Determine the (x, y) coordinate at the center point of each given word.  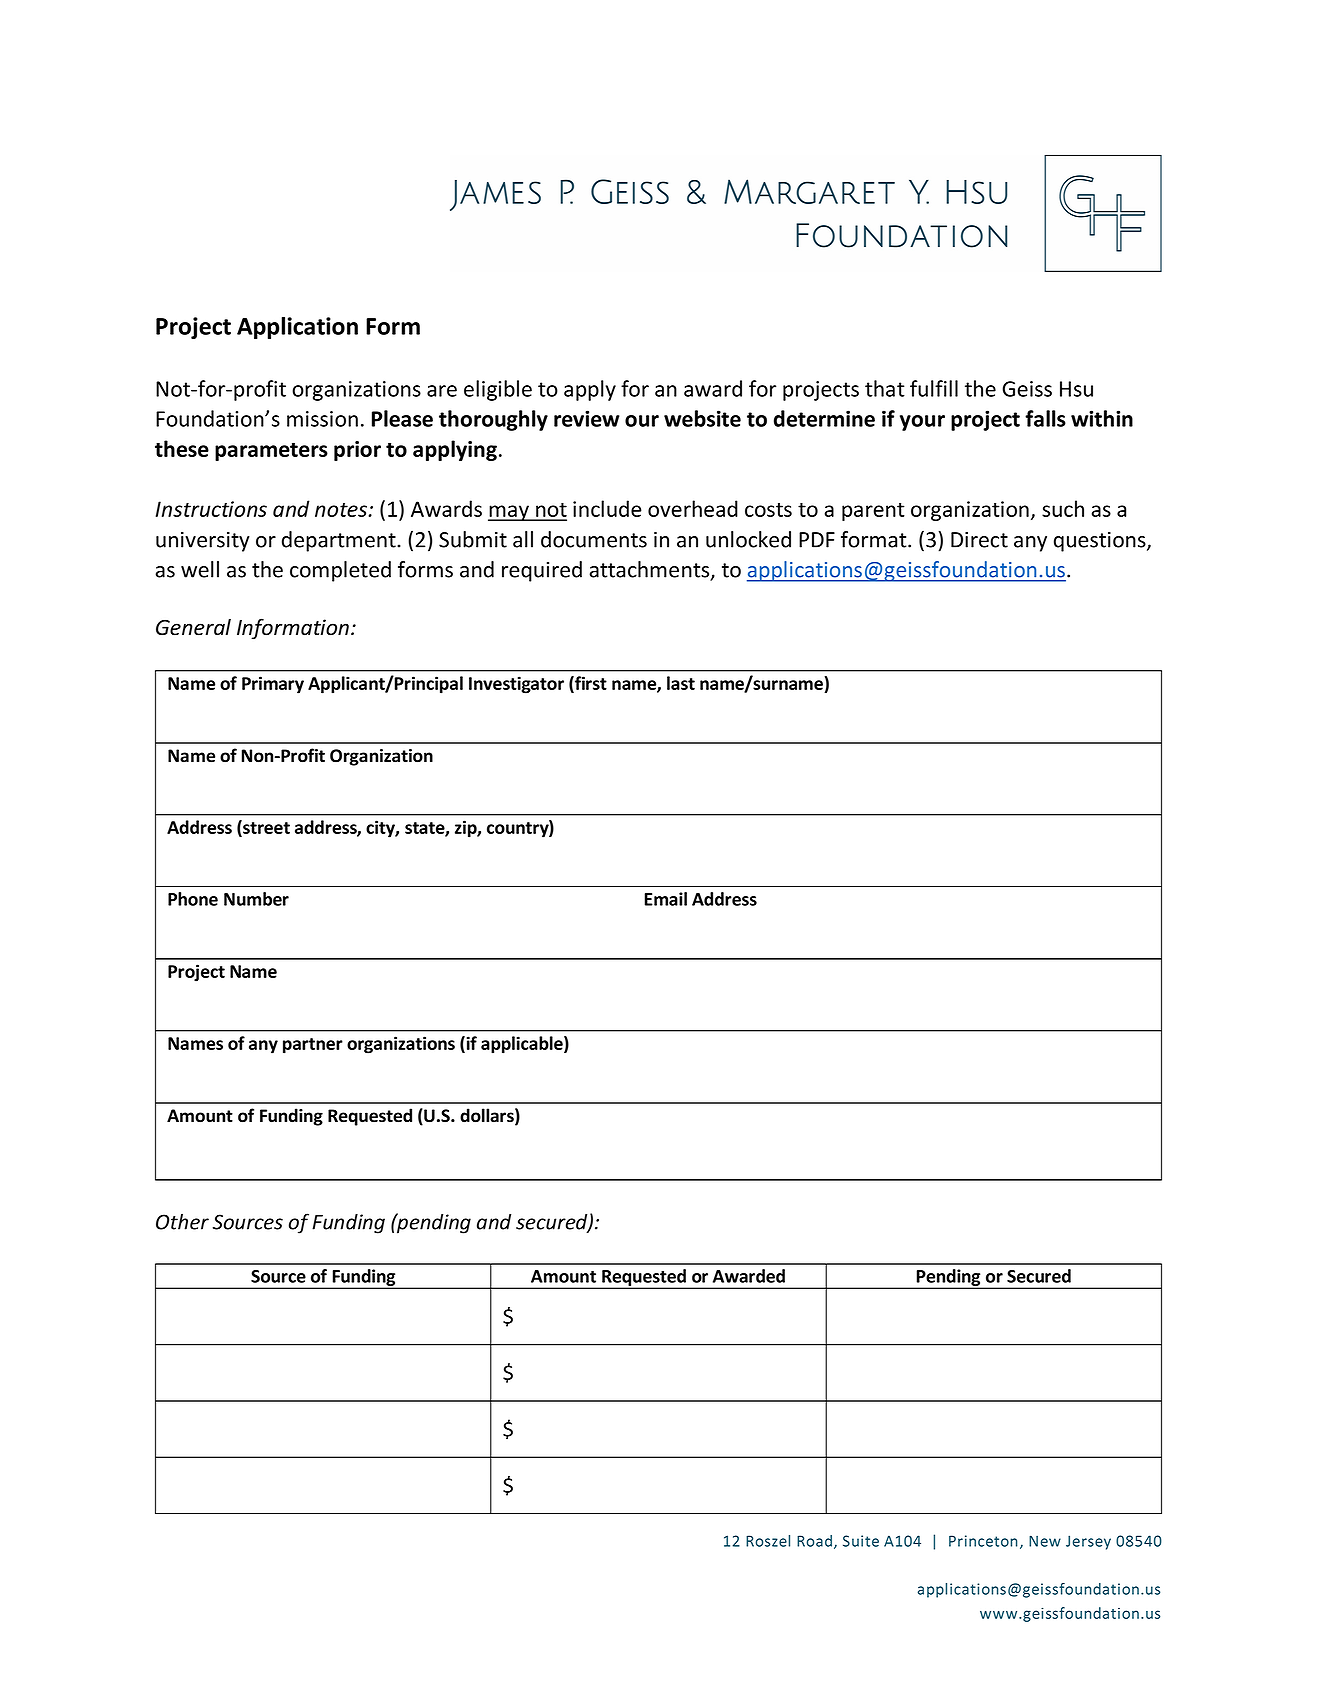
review (587, 418)
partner (313, 1046)
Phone (193, 899)
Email (665, 899)
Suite (861, 1541)
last (681, 683)
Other (182, 1221)
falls (1045, 418)
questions (1101, 542)
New (1045, 1541)
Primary (273, 685)
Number (256, 899)
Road (814, 1541)
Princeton (983, 1541)
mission (322, 419)
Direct (979, 540)
